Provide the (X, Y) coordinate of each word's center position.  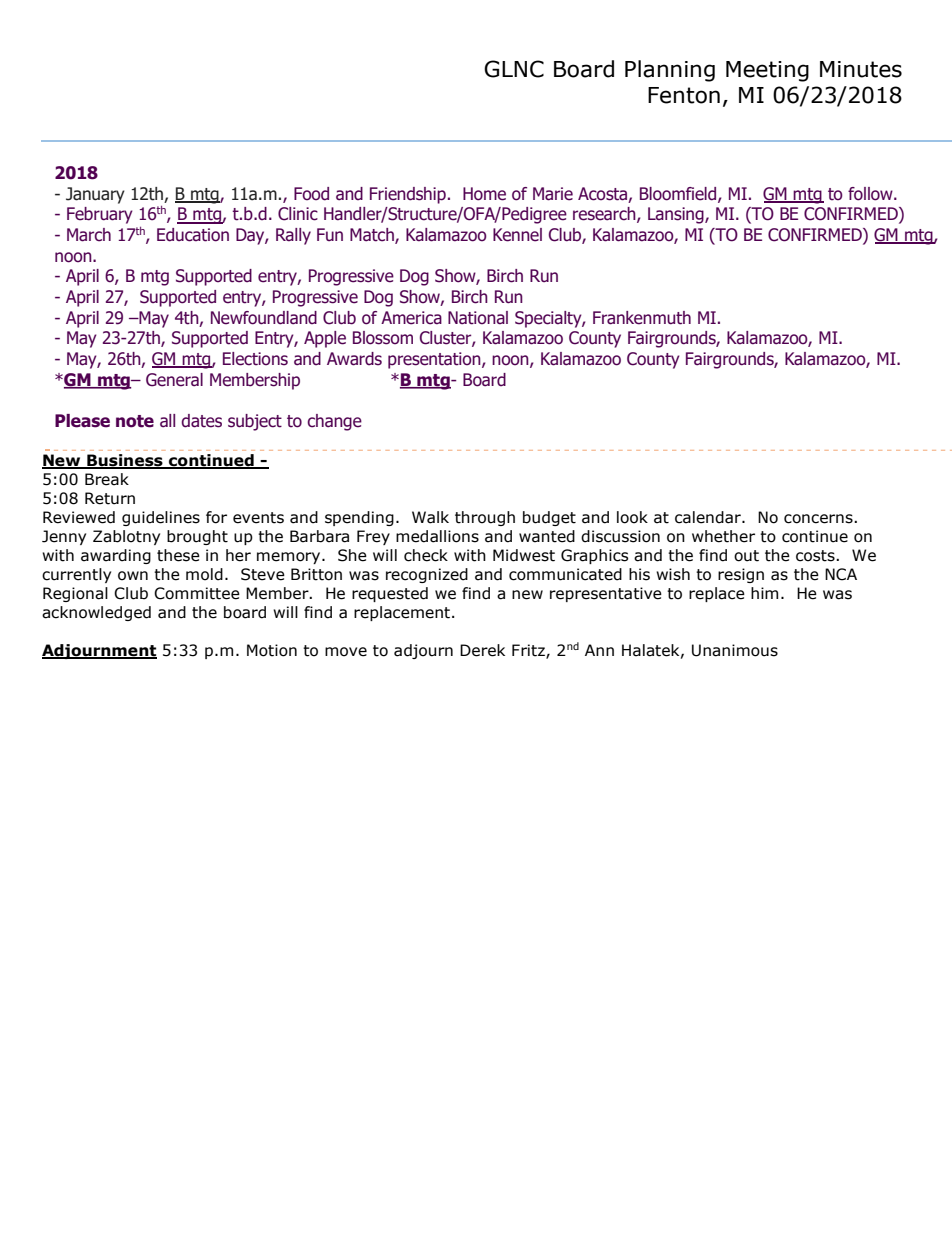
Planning (670, 71)
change (334, 422)
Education (193, 235)
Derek (482, 650)
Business (125, 461)
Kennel (517, 235)
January (95, 195)
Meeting (767, 71)
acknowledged (96, 613)
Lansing (677, 215)
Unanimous (735, 650)
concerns (819, 519)
